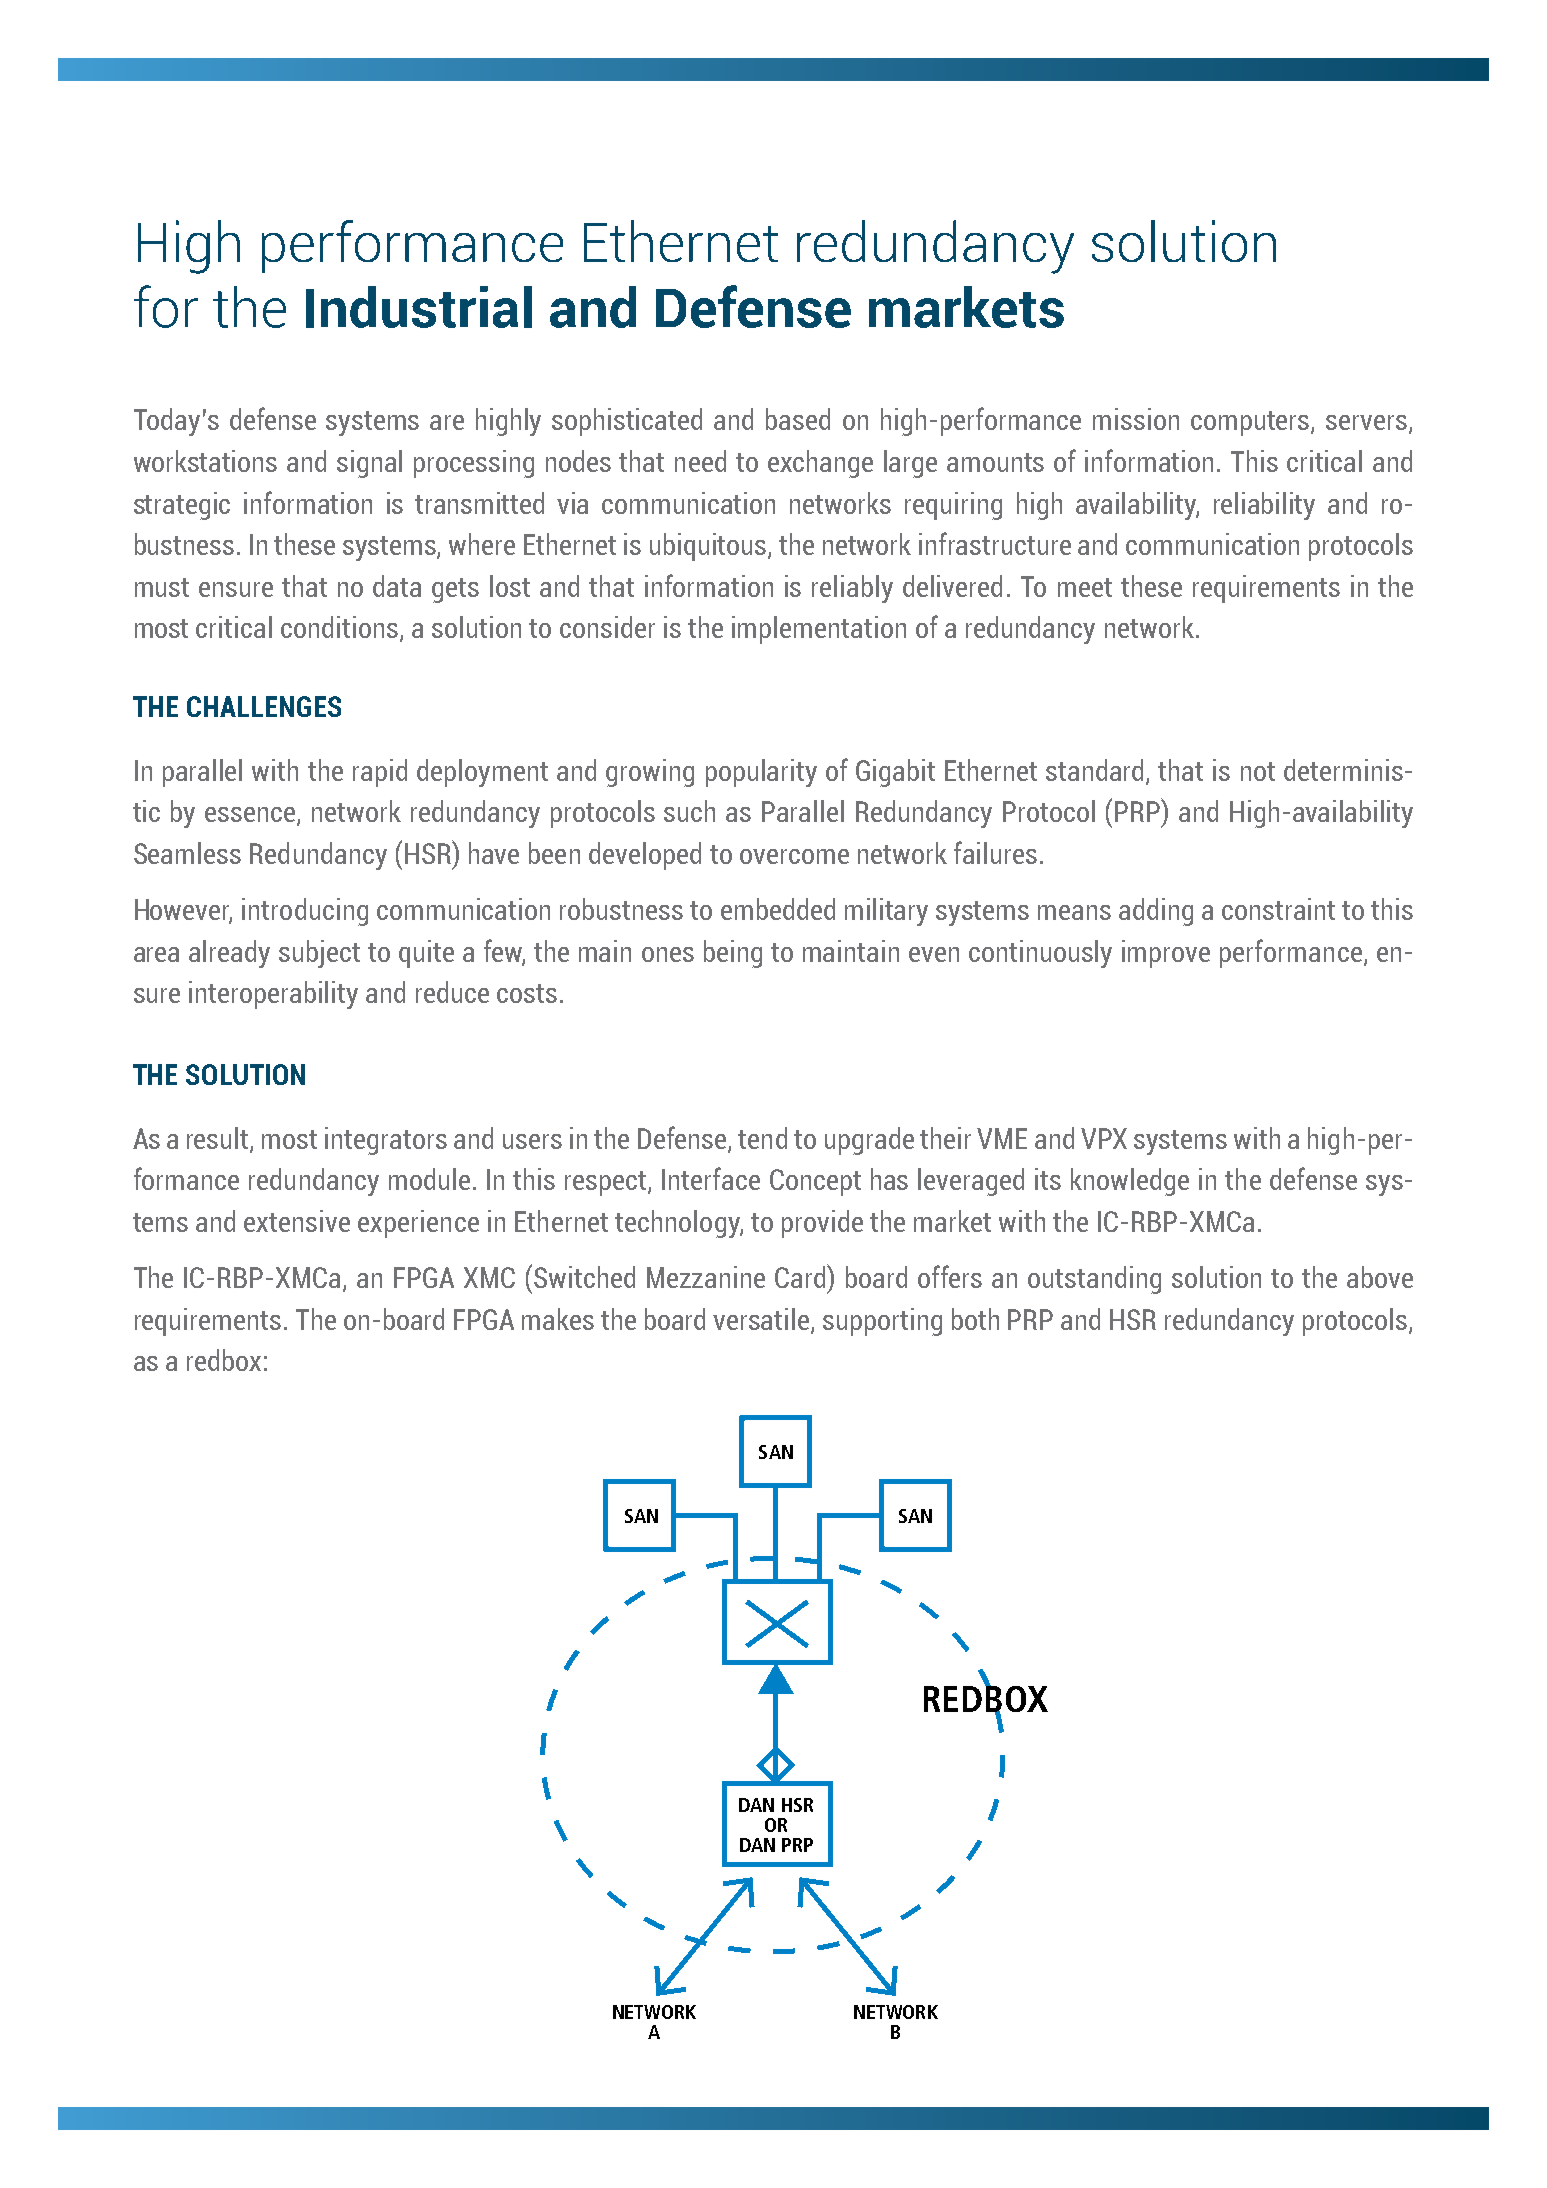 The height and width of the screenshot is (2188, 1547). Describe the element at coordinates (419, 307) in the screenshot. I see `Industrial` at that location.
